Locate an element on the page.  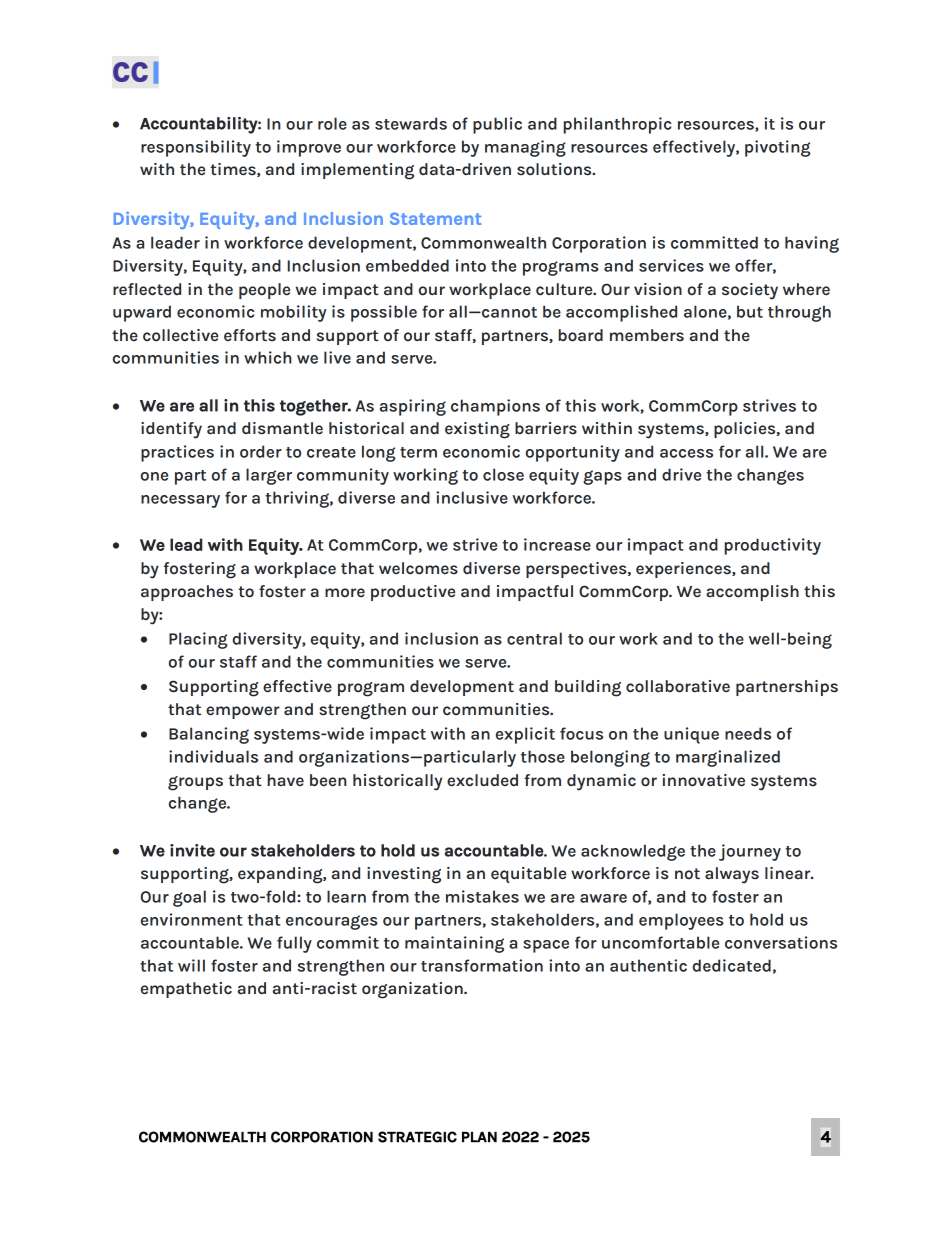
pivoting is located at coordinates (778, 148).
